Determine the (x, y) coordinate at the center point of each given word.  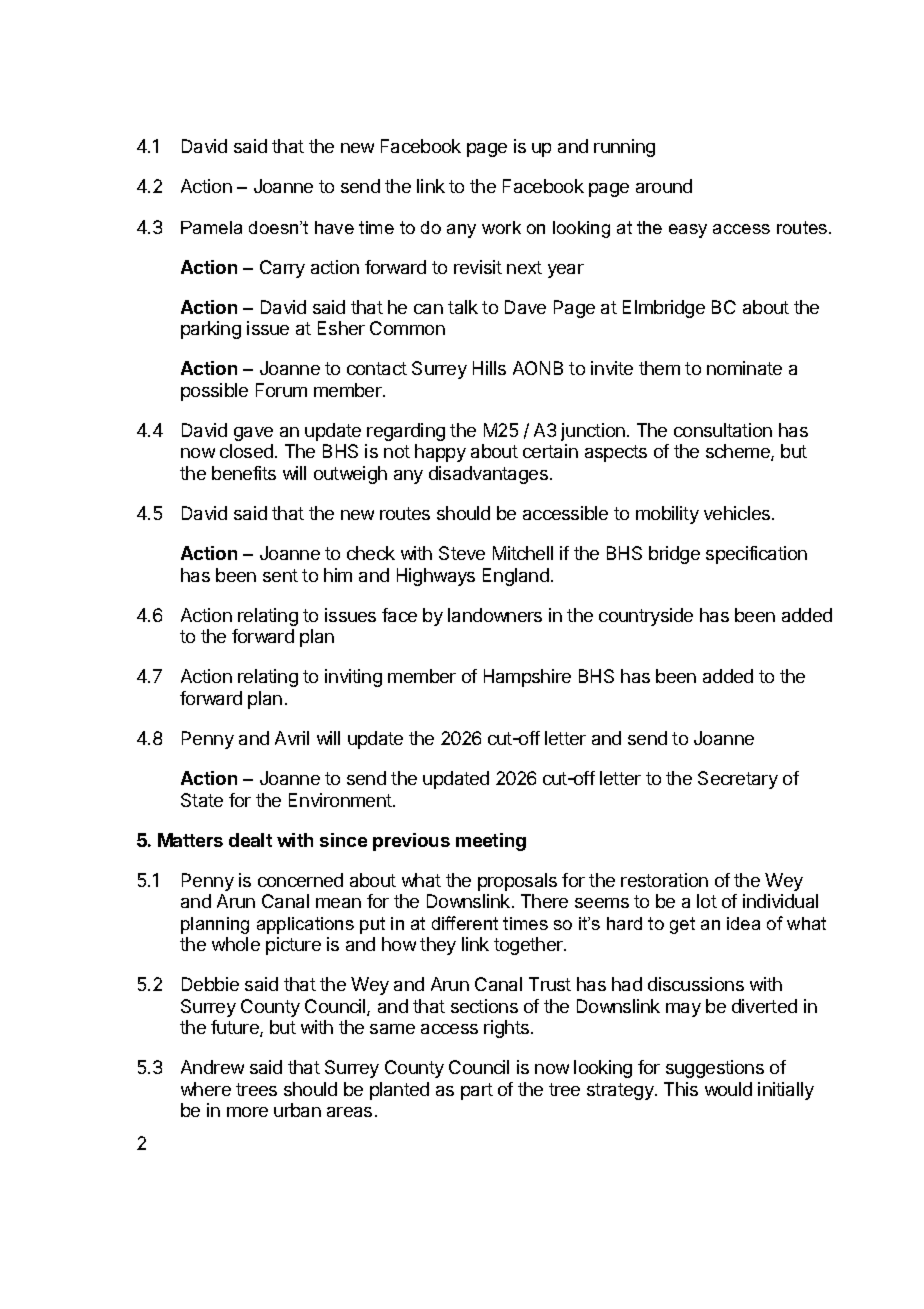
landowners (495, 615)
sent (280, 575)
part (477, 1091)
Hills (489, 368)
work (501, 227)
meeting (491, 842)
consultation (723, 430)
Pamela (211, 227)
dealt (250, 840)
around (664, 186)
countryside (646, 617)
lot (707, 901)
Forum (281, 390)
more (247, 1112)
